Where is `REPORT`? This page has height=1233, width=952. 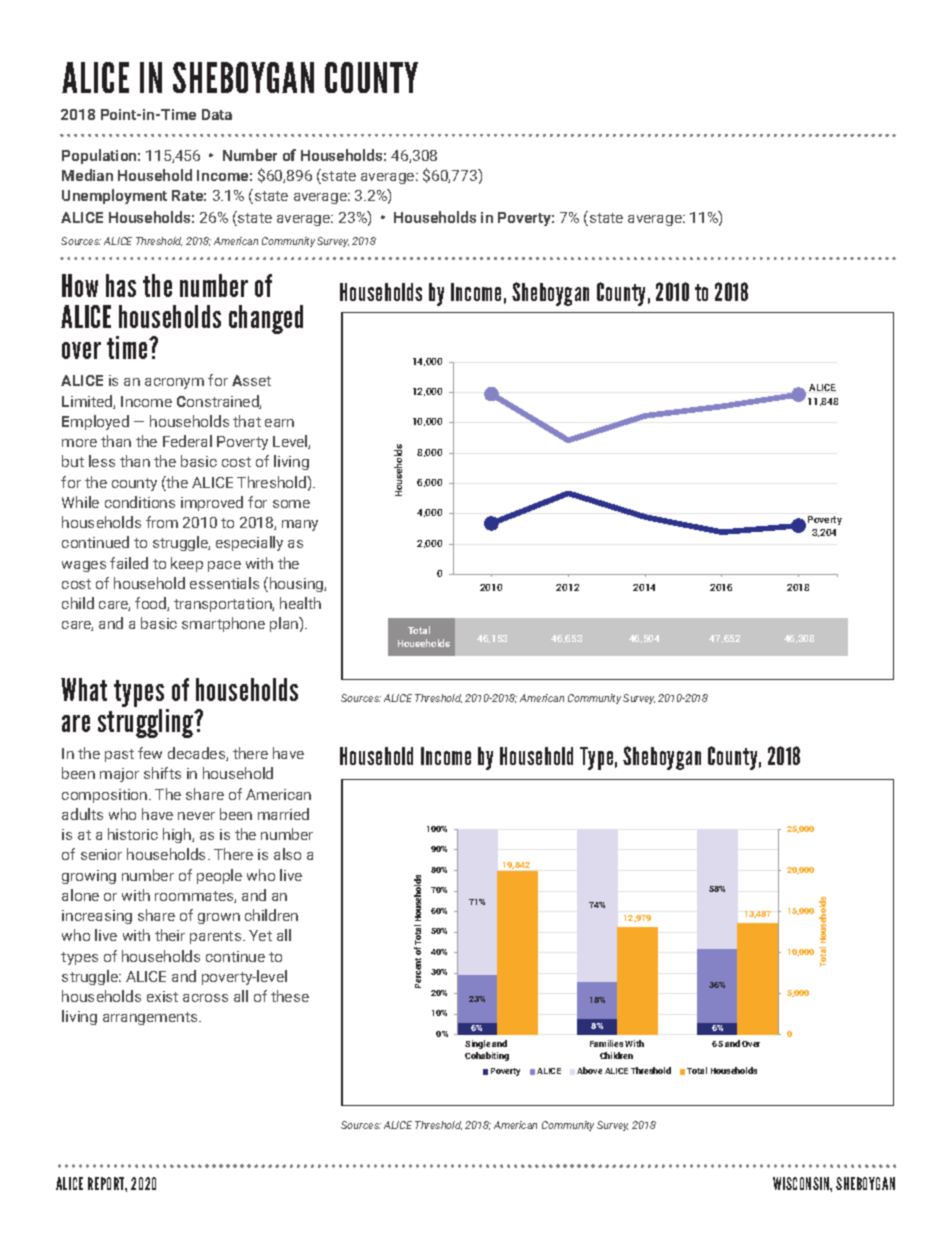
REPORT is located at coordinates (107, 1184).
